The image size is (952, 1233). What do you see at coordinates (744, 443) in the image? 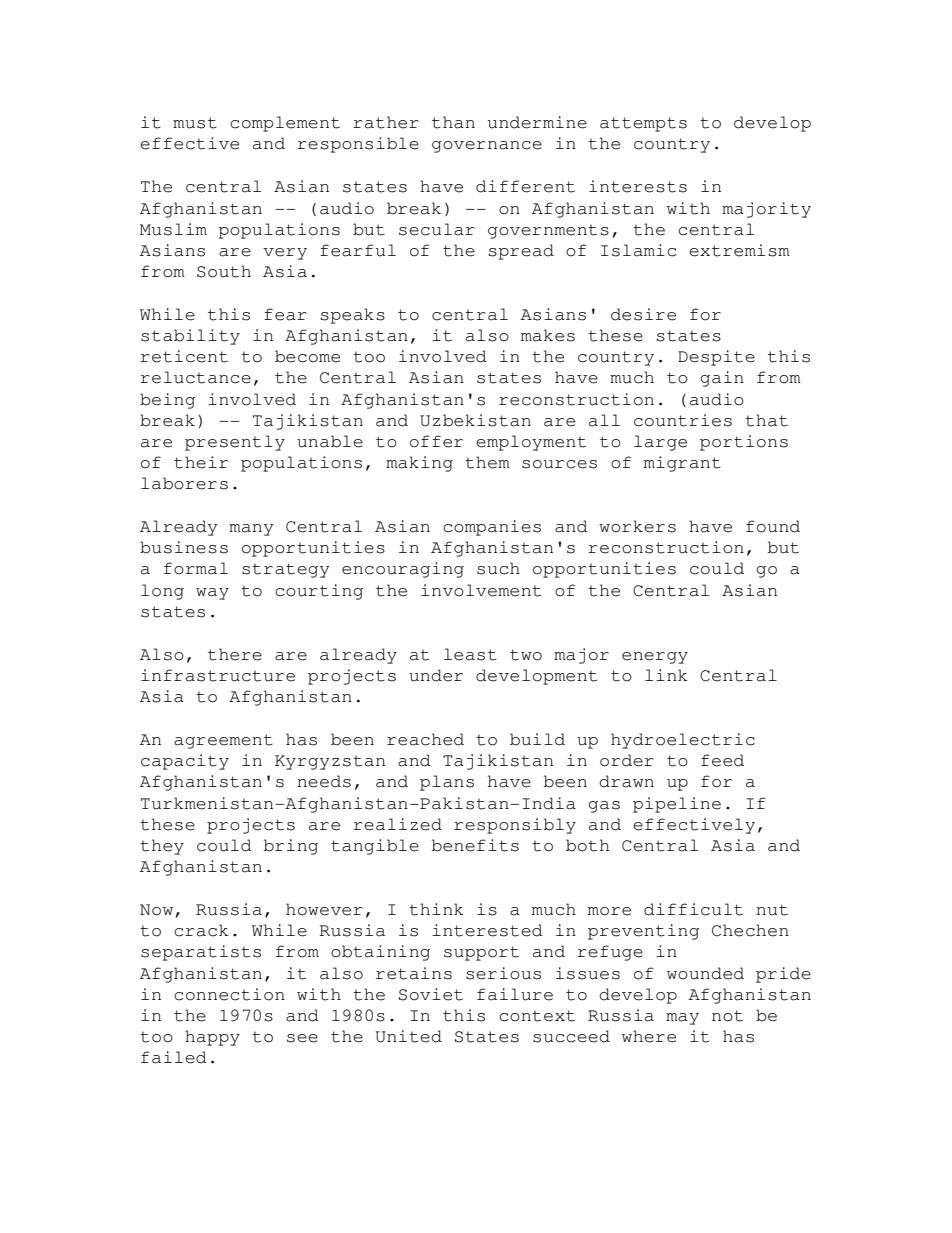
I see `portions` at bounding box center [744, 443].
